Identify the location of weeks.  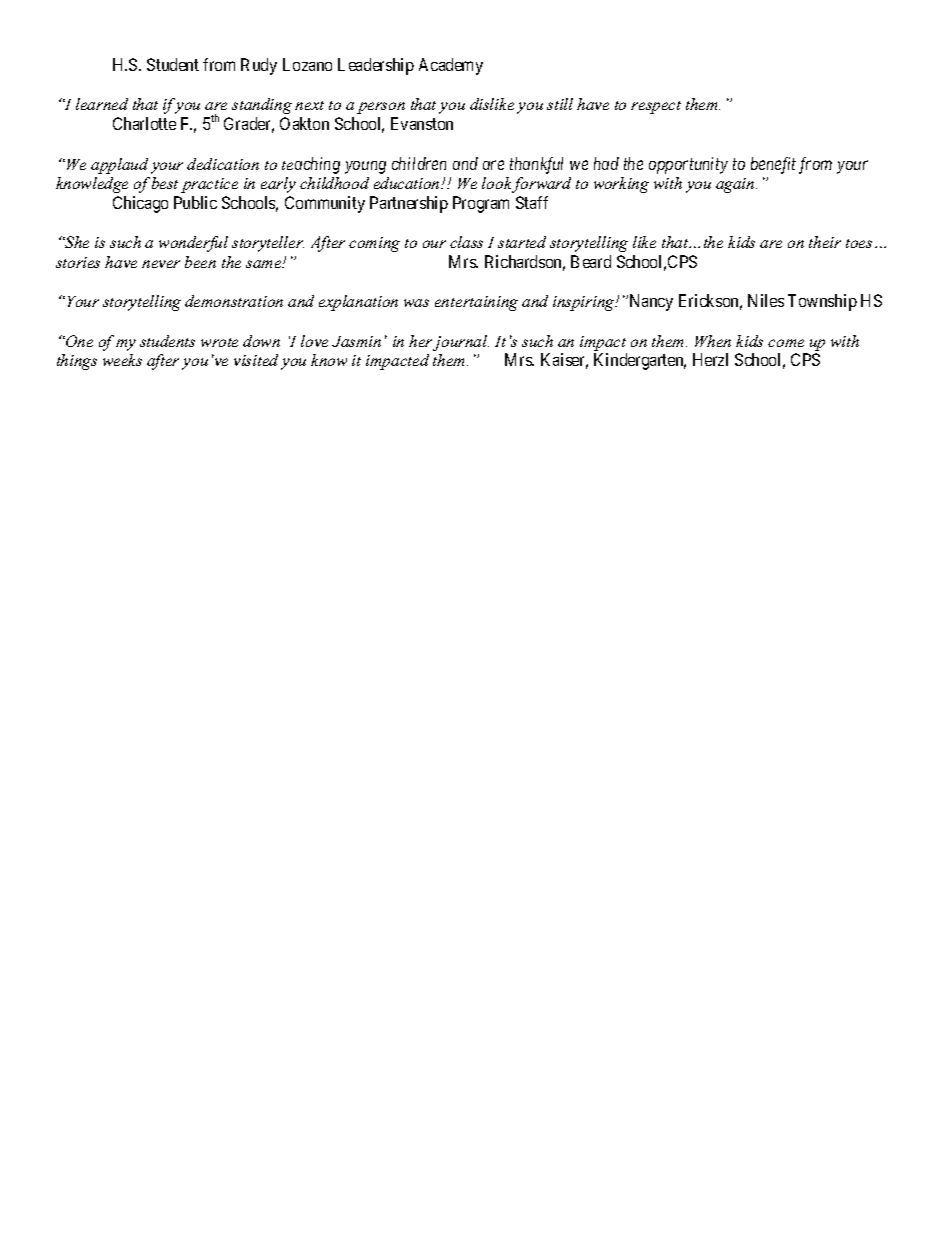
(122, 360).
